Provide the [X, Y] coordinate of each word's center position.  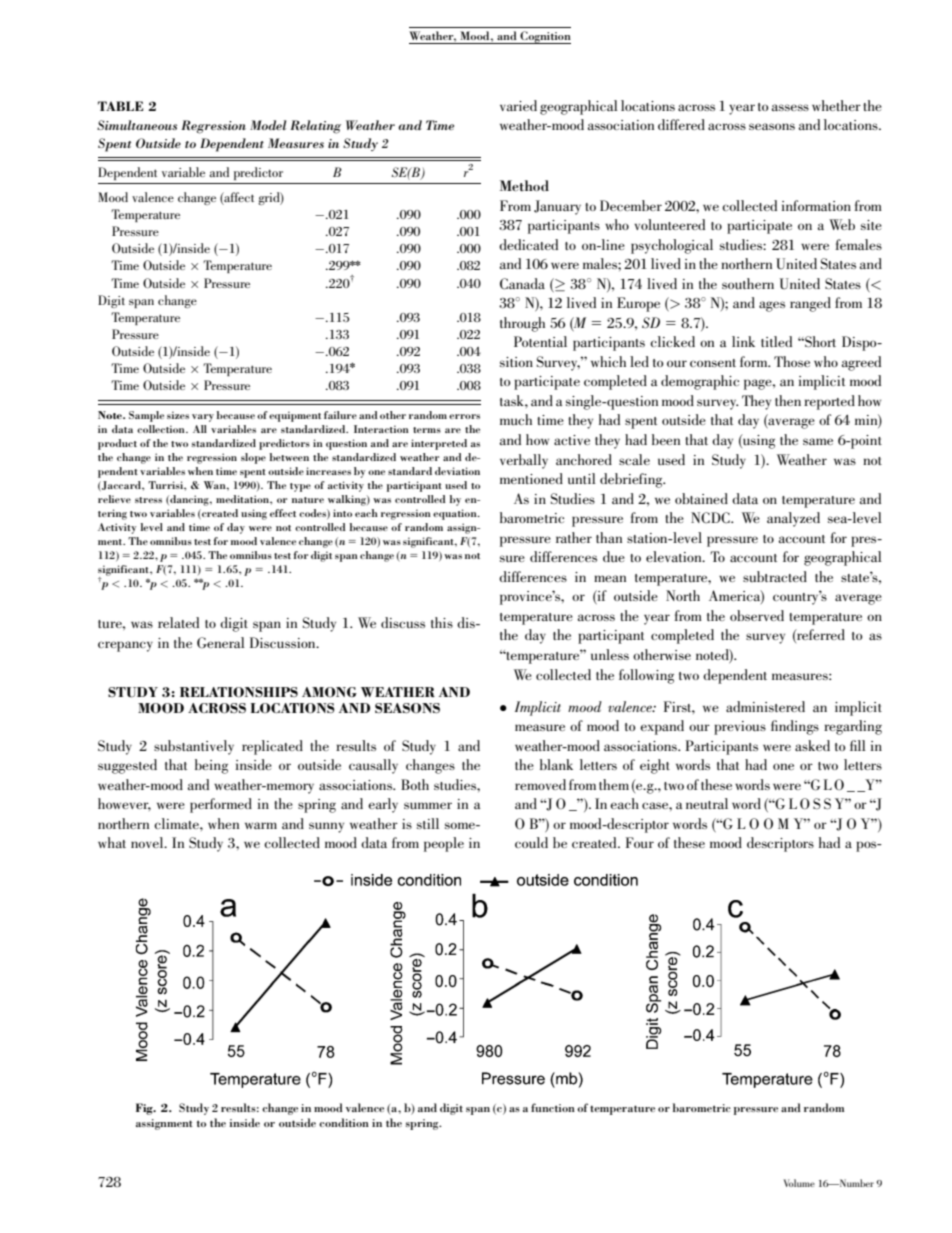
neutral [707, 803]
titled [776, 341]
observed [757, 615]
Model [268, 125]
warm [261, 825]
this [442, 622]
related [178, 622]
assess [790, 107]
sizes [178, 415]
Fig [145, 1109]
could [531, 842]
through [522, 324]
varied [518, 105]
